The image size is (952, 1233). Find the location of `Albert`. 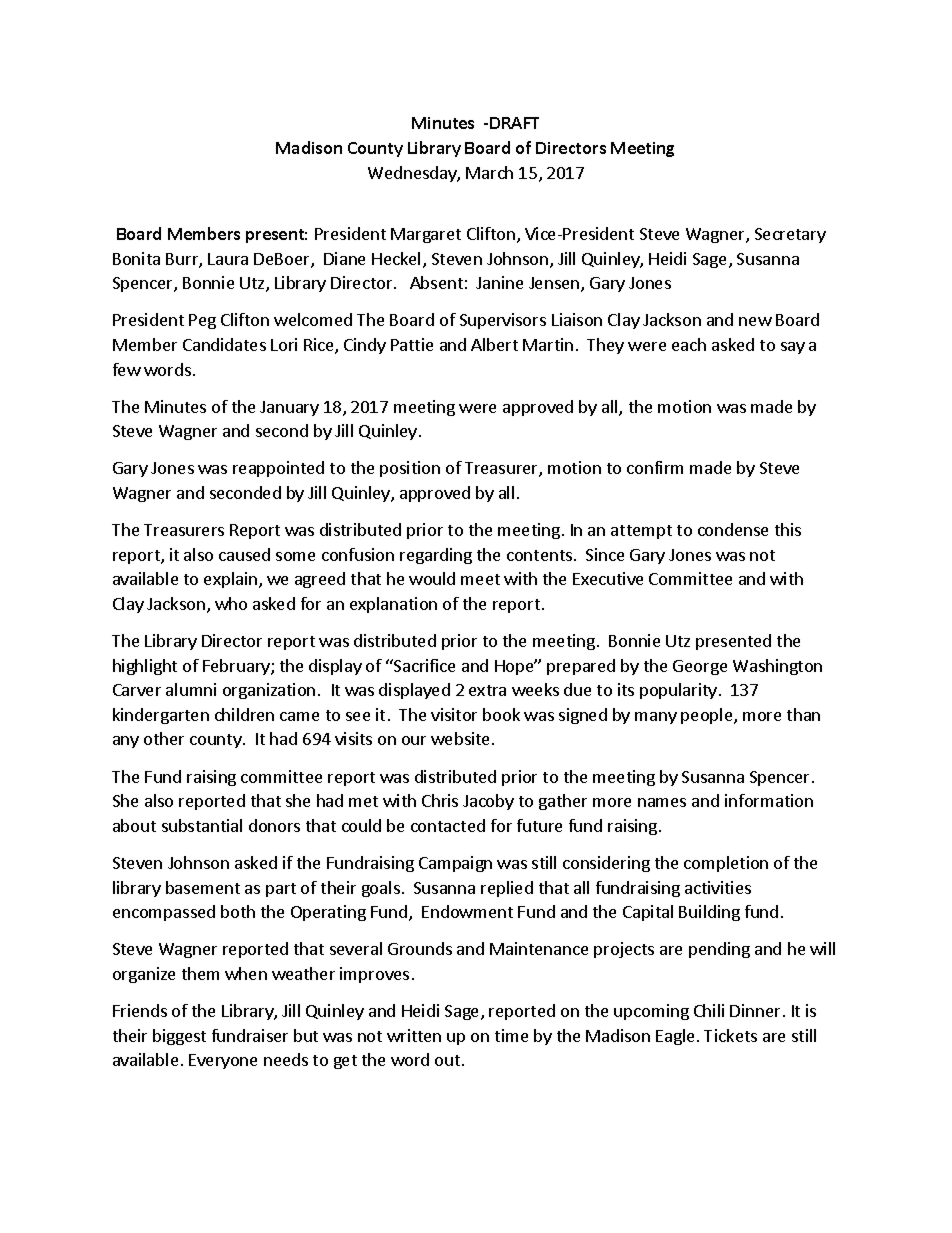

Albert is located at coordinates (494, 344).
